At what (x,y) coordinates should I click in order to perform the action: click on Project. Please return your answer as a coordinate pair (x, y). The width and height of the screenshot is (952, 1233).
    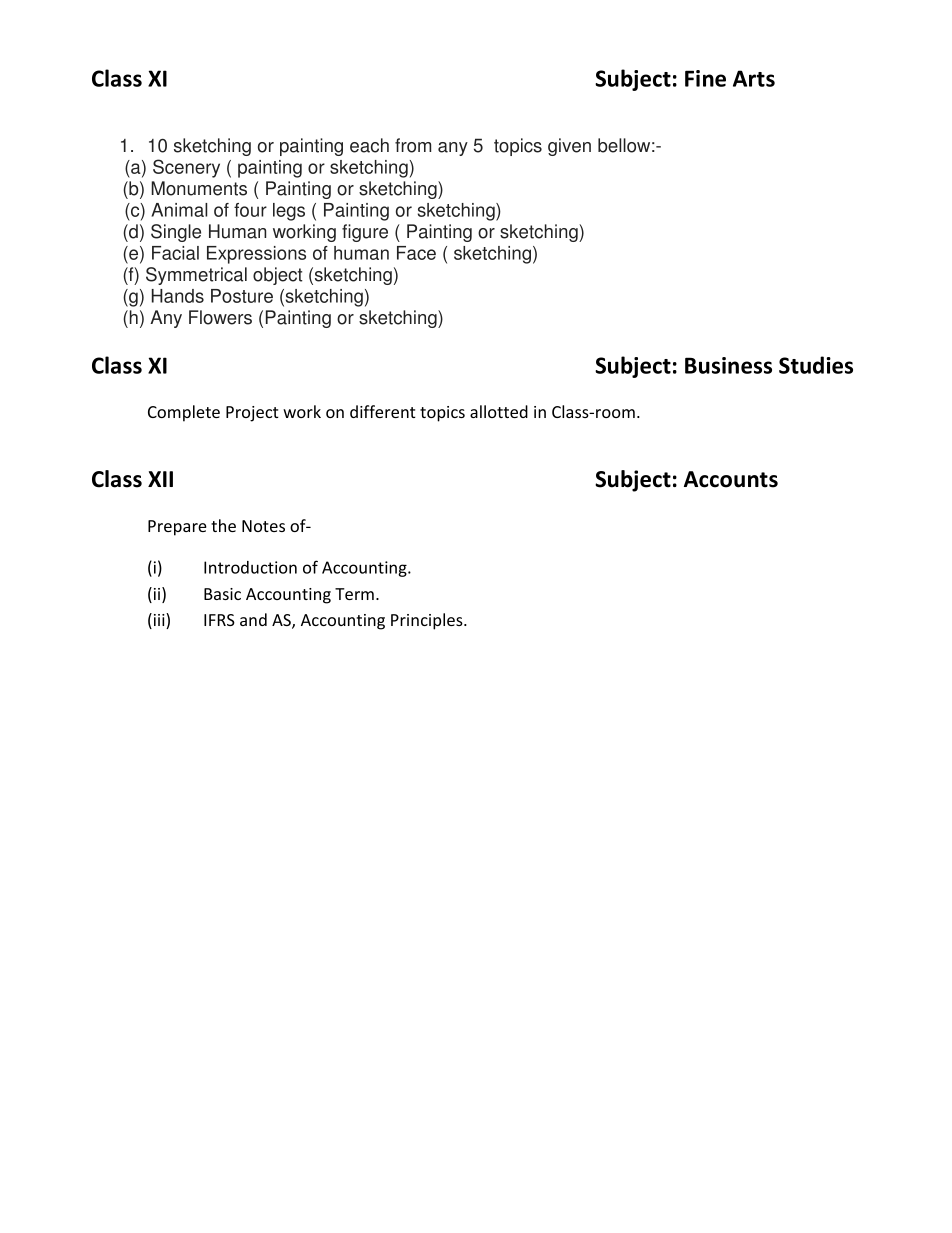
    Looking at the image, I should click on (252, 414).
